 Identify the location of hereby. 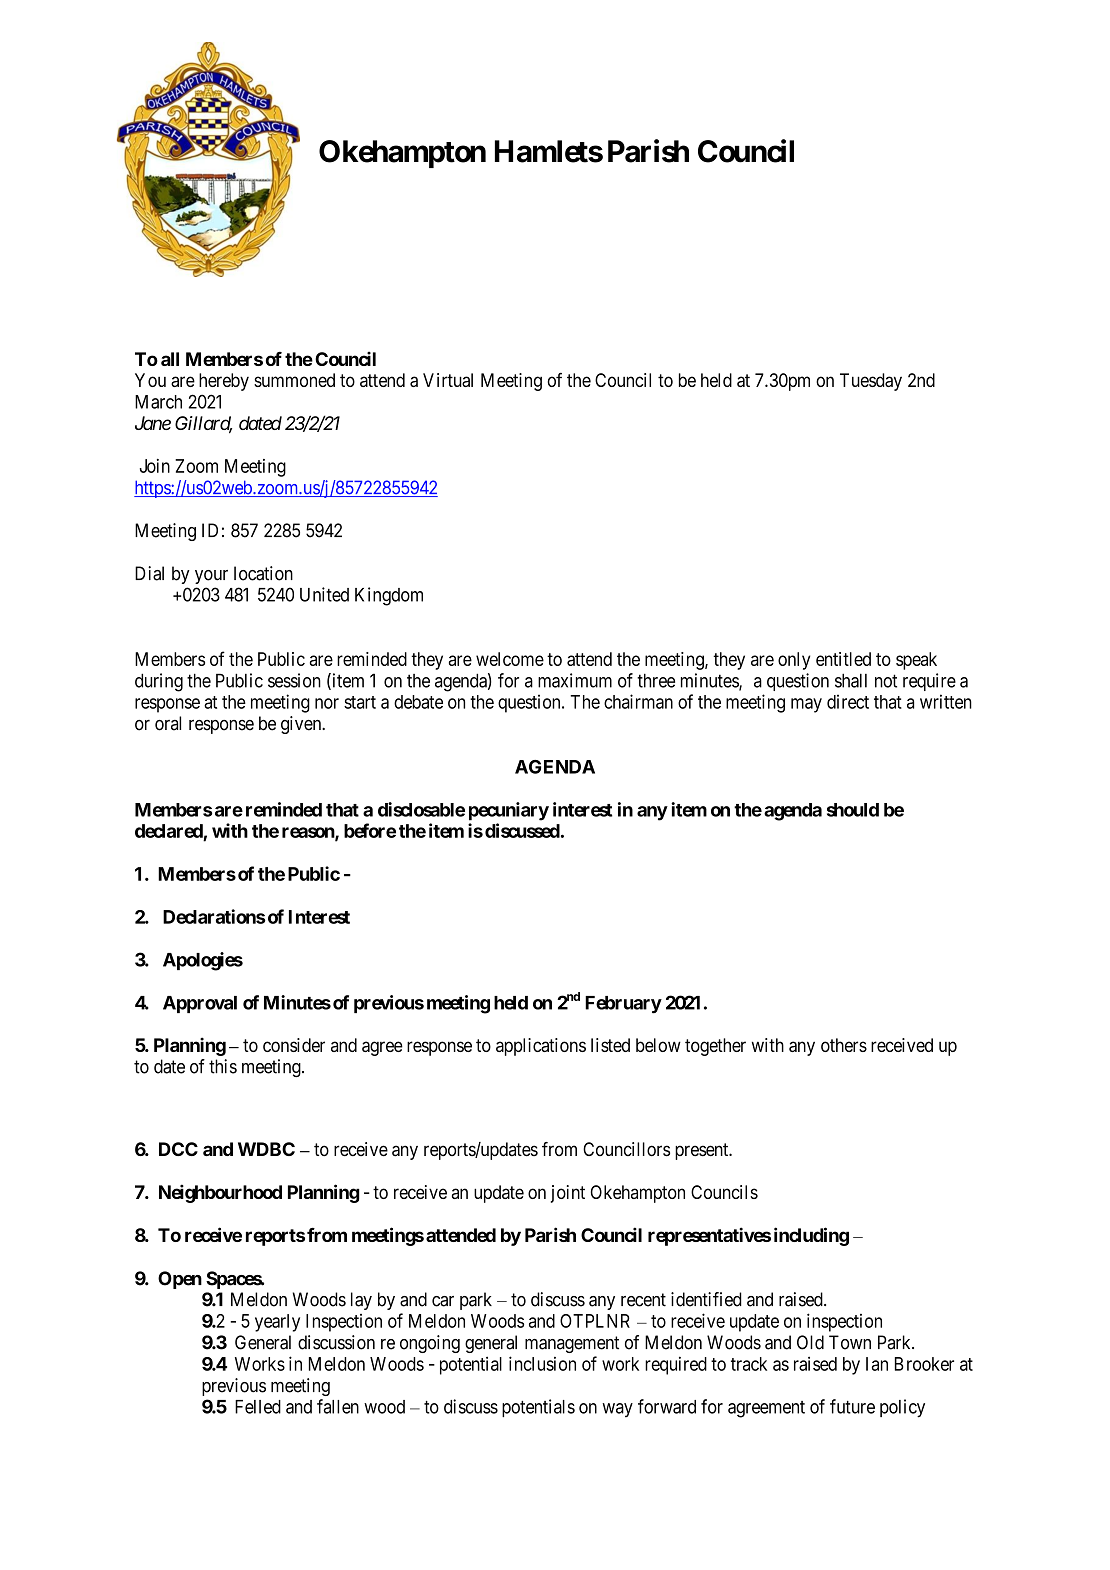
(224, 382).
